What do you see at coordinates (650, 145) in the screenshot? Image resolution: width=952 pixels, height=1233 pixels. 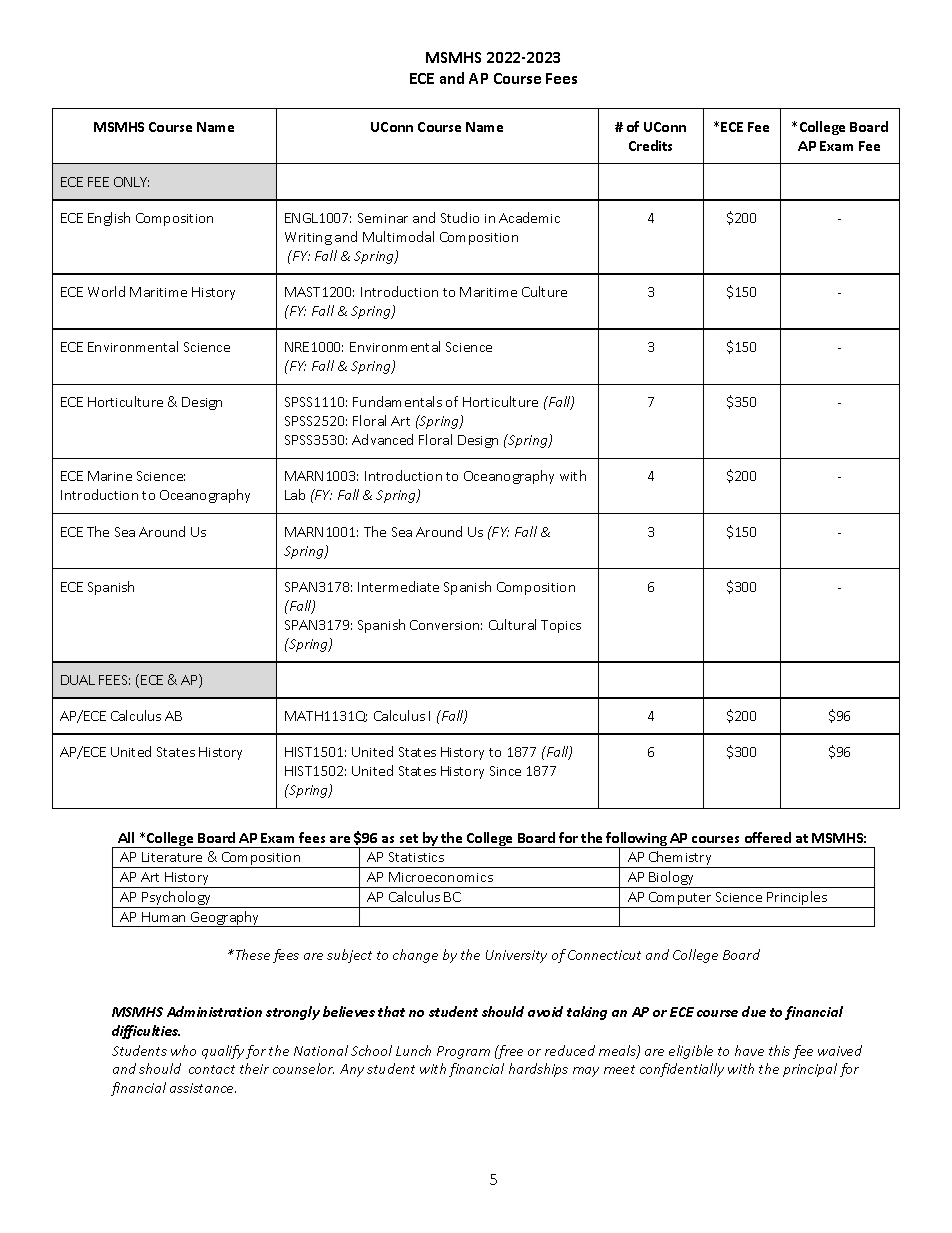 I see `Credits` at bounding box center [650, 145].
